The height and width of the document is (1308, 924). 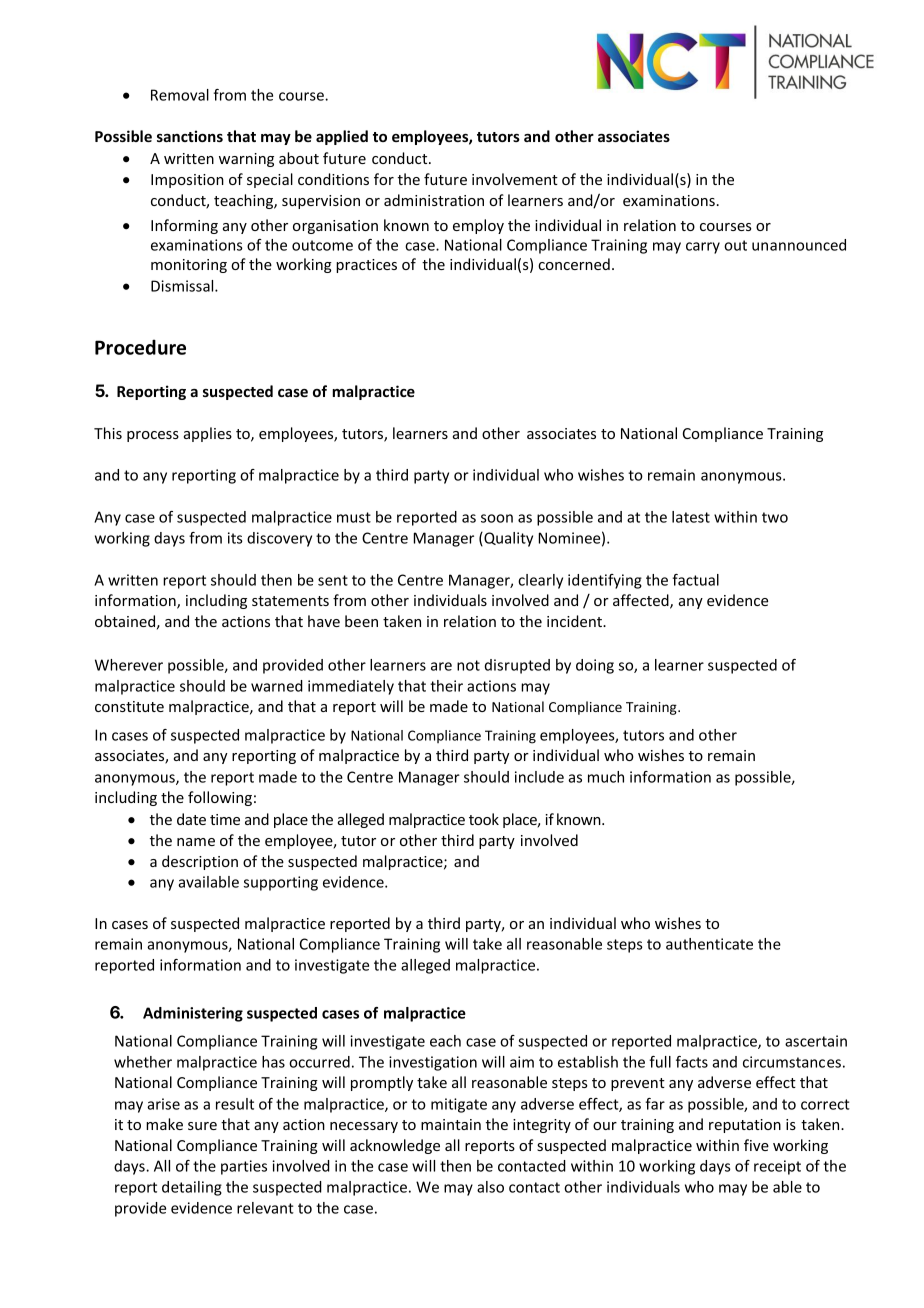 What do you see at coordinates (190, 136) in the document?
I see `sanctions` at bounding box center [190, 136].
